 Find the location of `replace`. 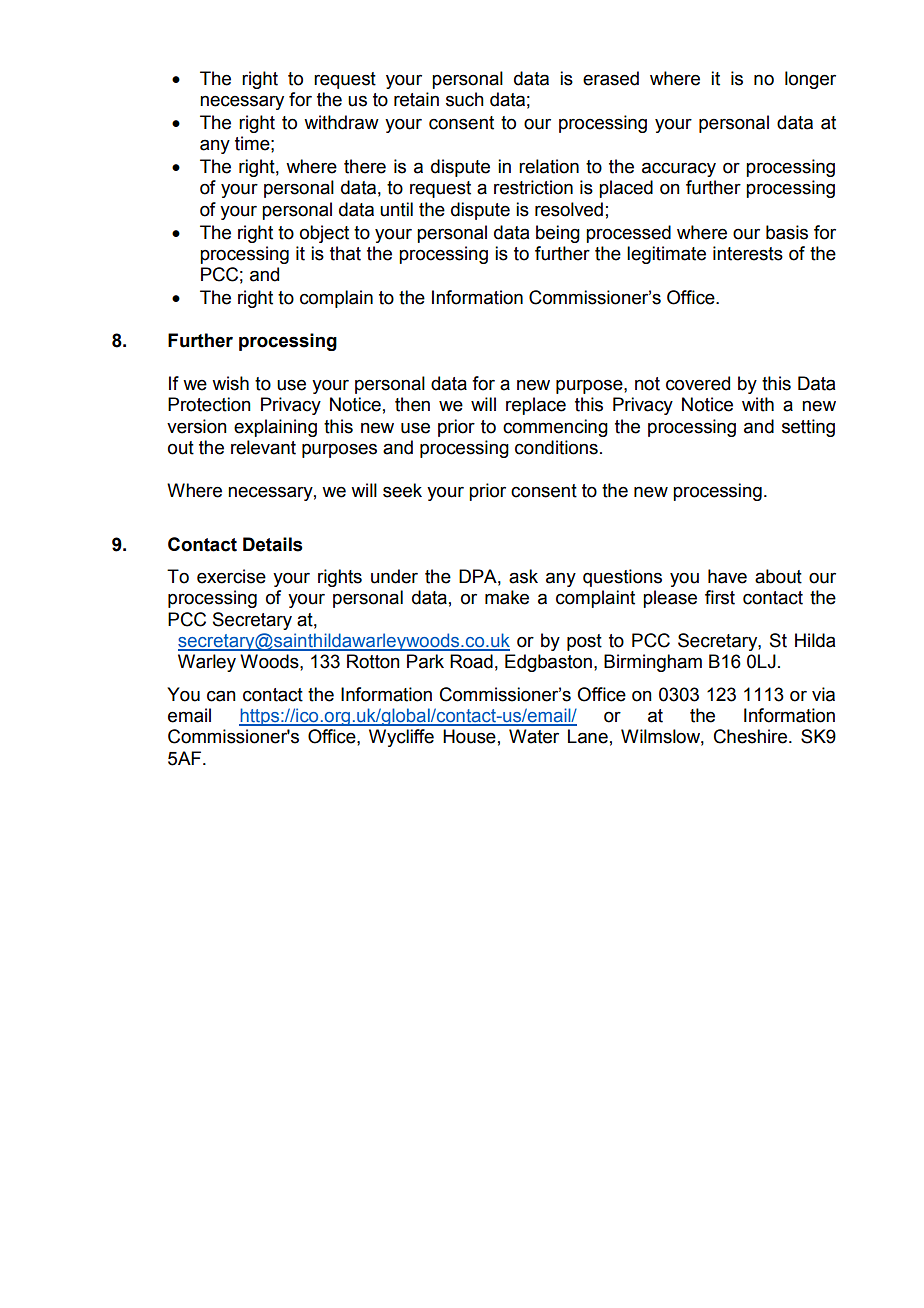

replace is located at coordinates (536, 406).
